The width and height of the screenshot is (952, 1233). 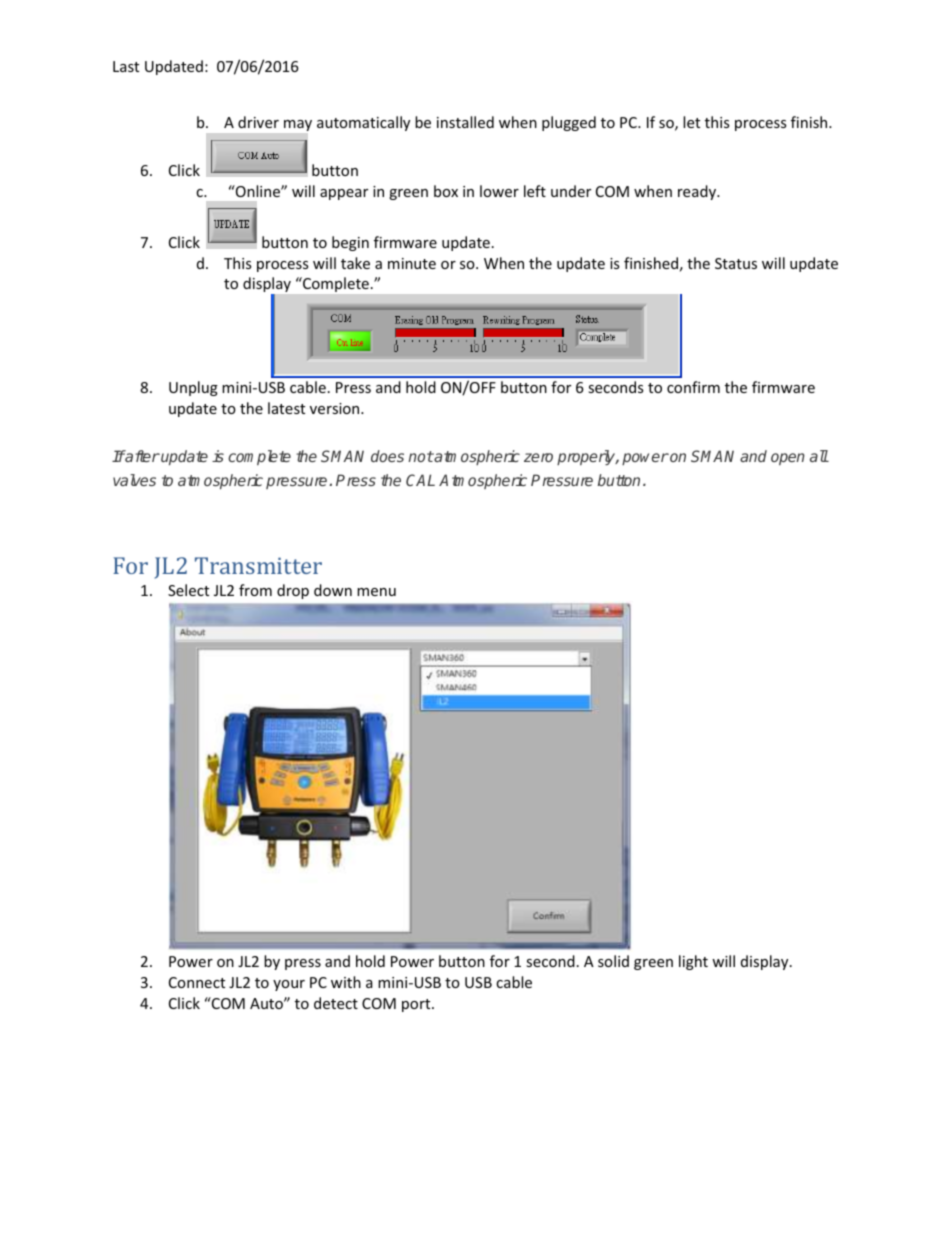 What do you see at coordinates (258, 565) in the screenshot?
I see `Transmitter` at bounding box center [258, 565].
